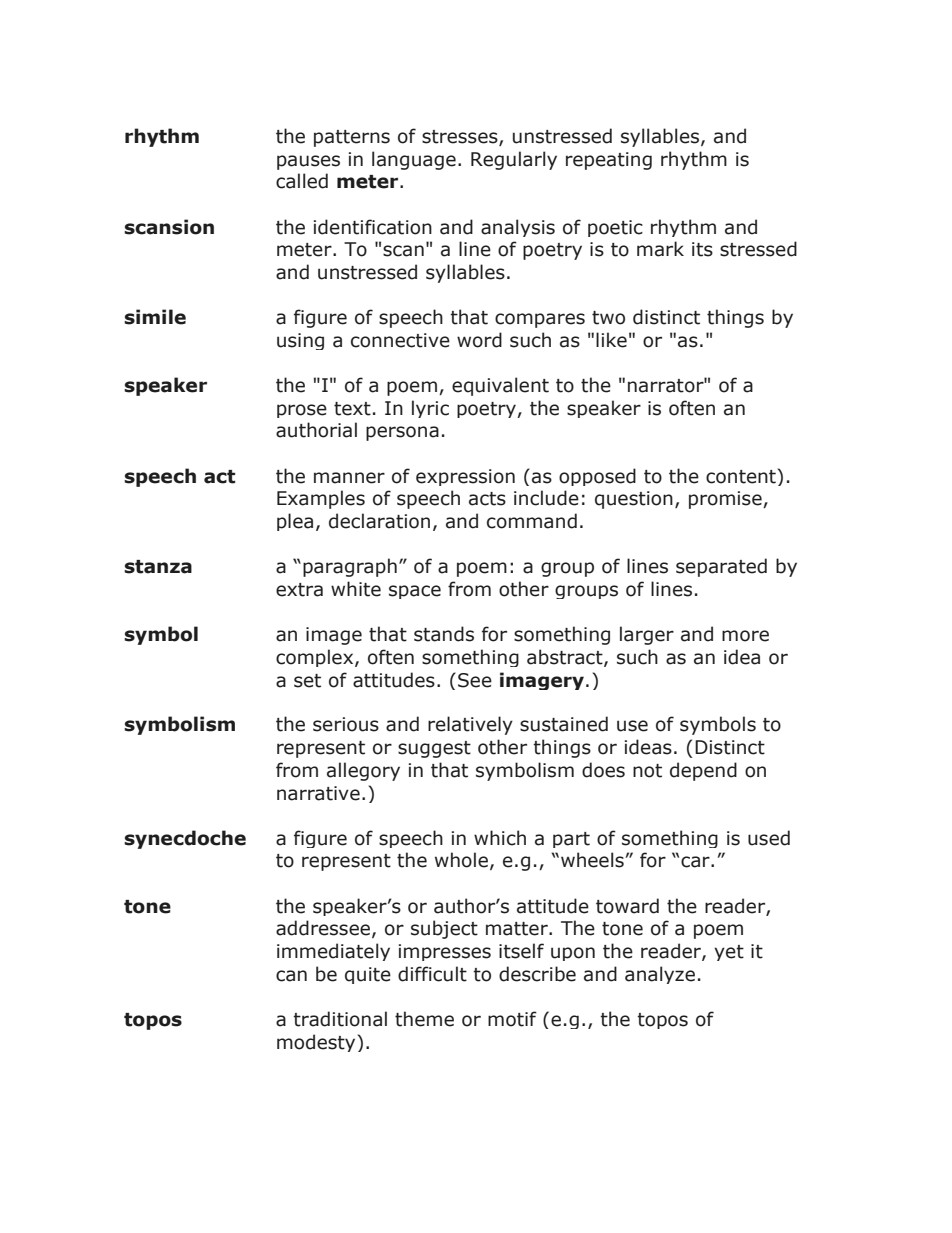 The width and height of the screenshot is (952, 1233). I want to click on called, so click(302, 181).
